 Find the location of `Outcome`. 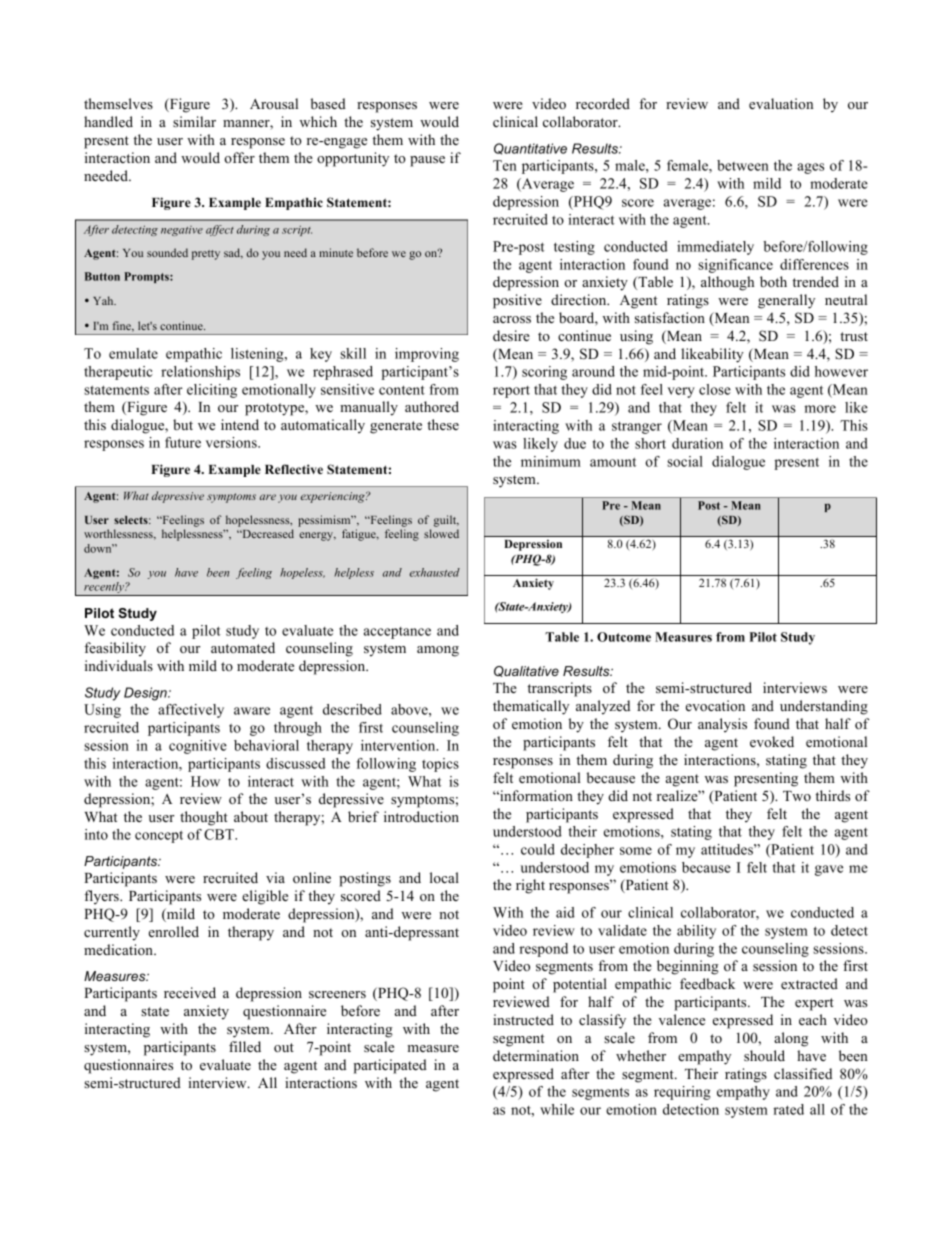

Outcome is located at coordinates (624, 637).
